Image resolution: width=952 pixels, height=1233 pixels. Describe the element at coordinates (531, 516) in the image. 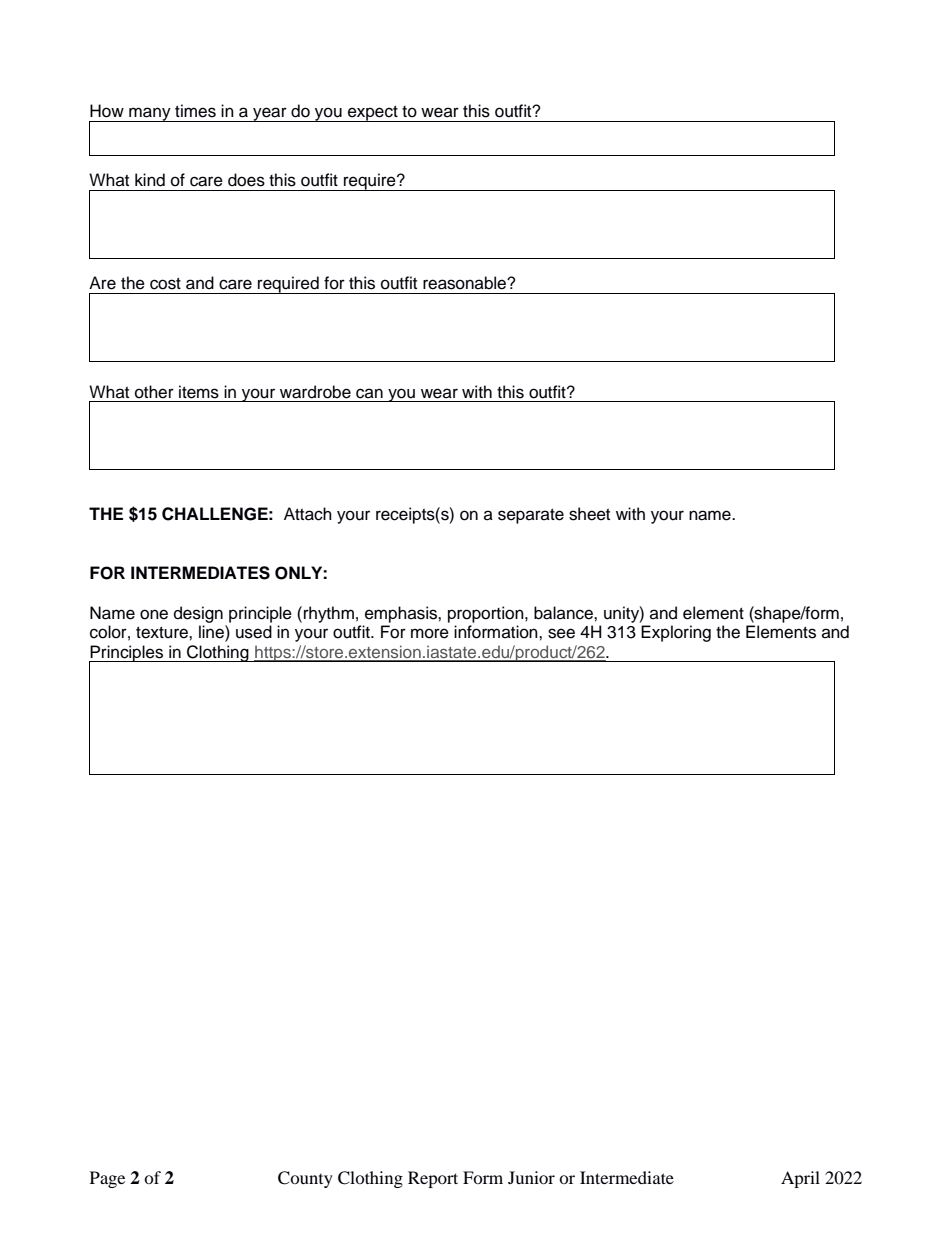

I see `separate` at that location.
